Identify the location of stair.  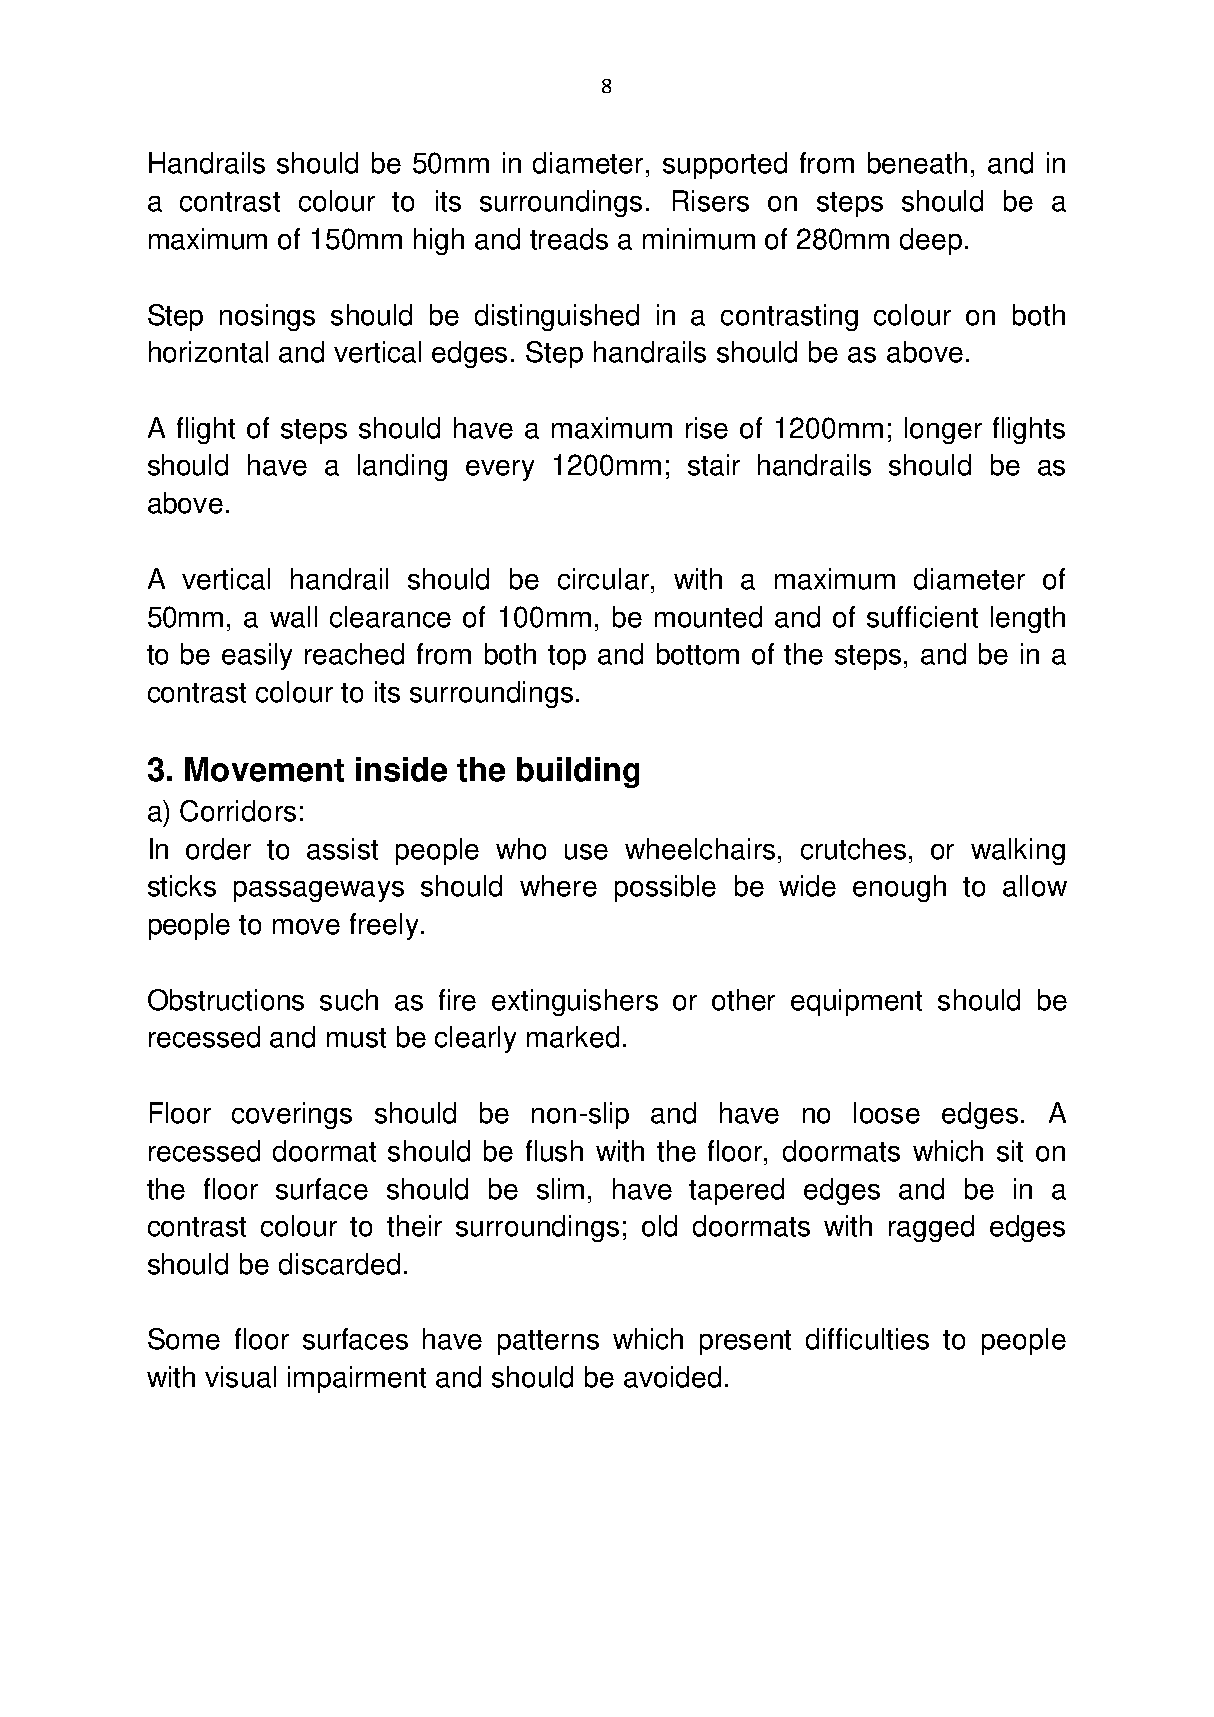
(714, 465).
